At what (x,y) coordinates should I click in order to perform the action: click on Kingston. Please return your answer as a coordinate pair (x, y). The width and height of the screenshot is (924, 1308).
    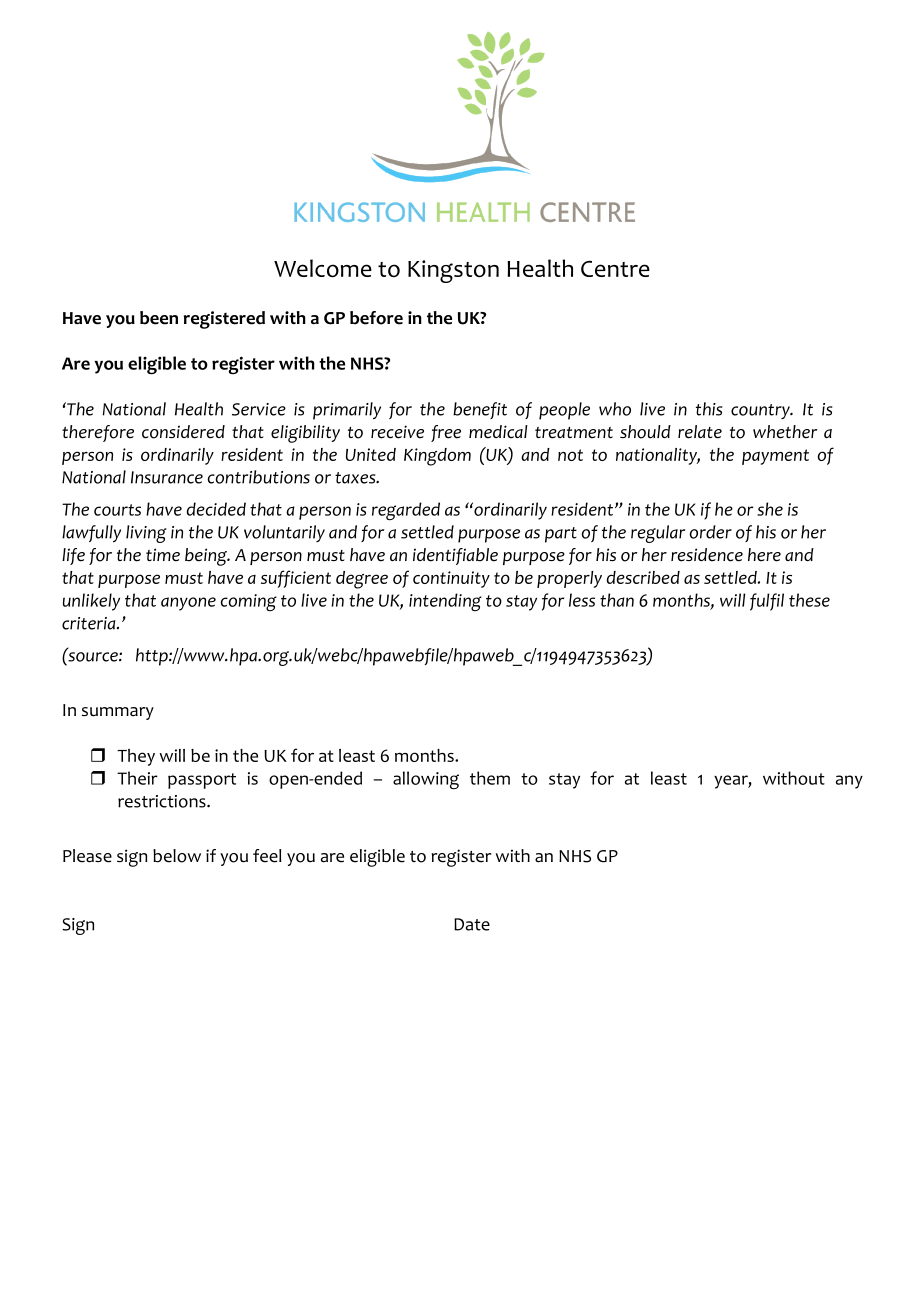
    Looking at the image, I should click on (453, 271).
